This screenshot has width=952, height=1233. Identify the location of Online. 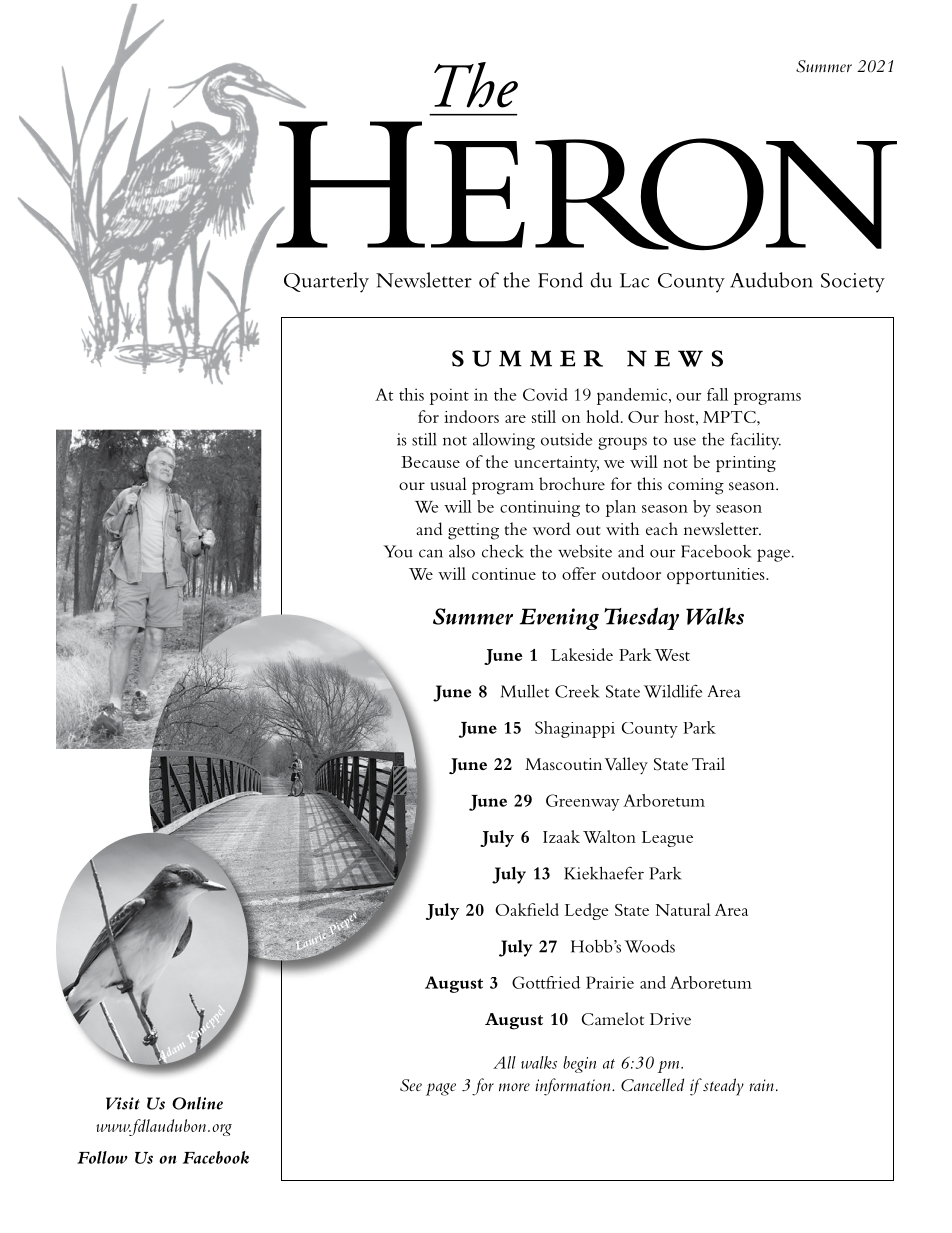
(197, 1103).
